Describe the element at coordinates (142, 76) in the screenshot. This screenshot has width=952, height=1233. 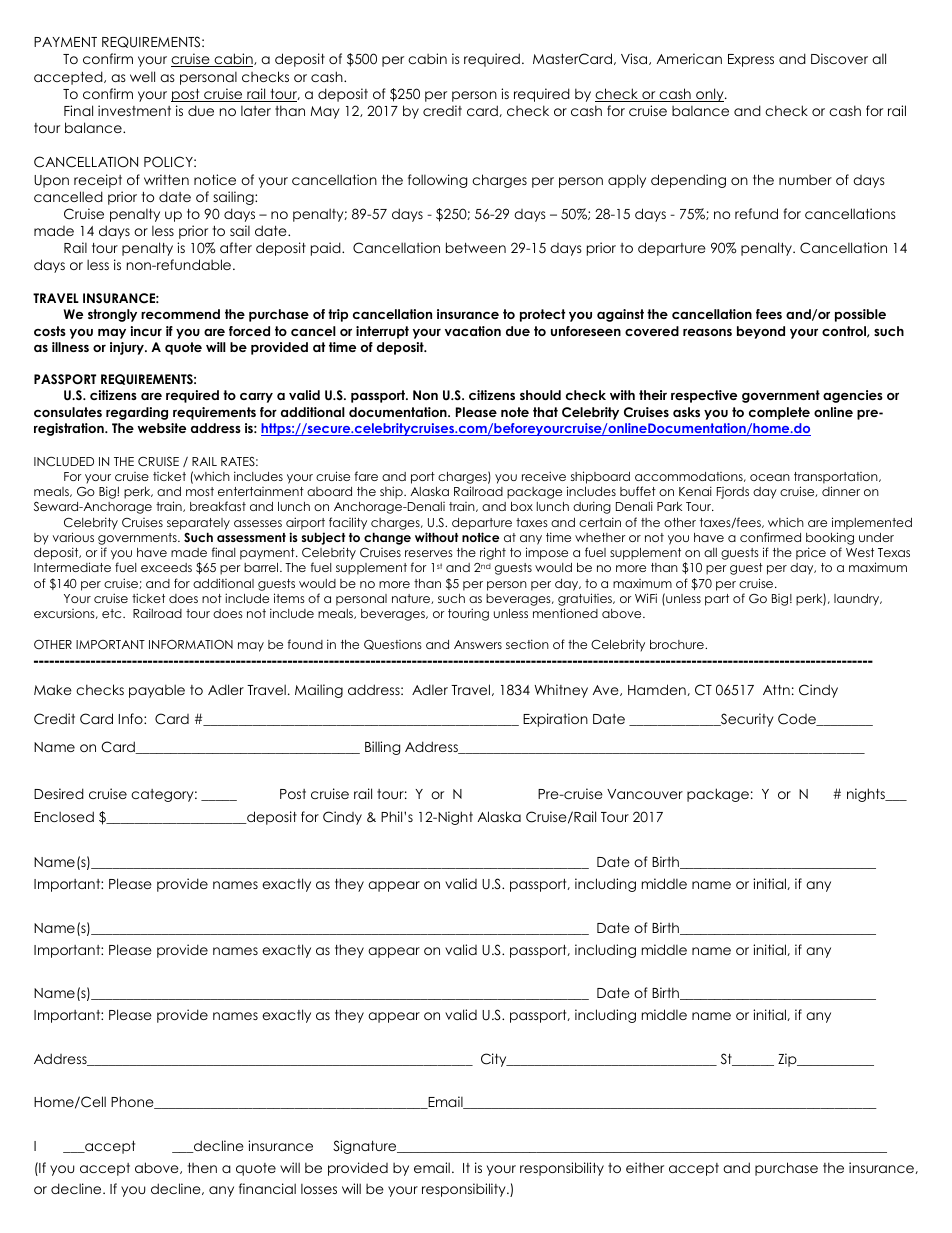
I see `well` at that location.
